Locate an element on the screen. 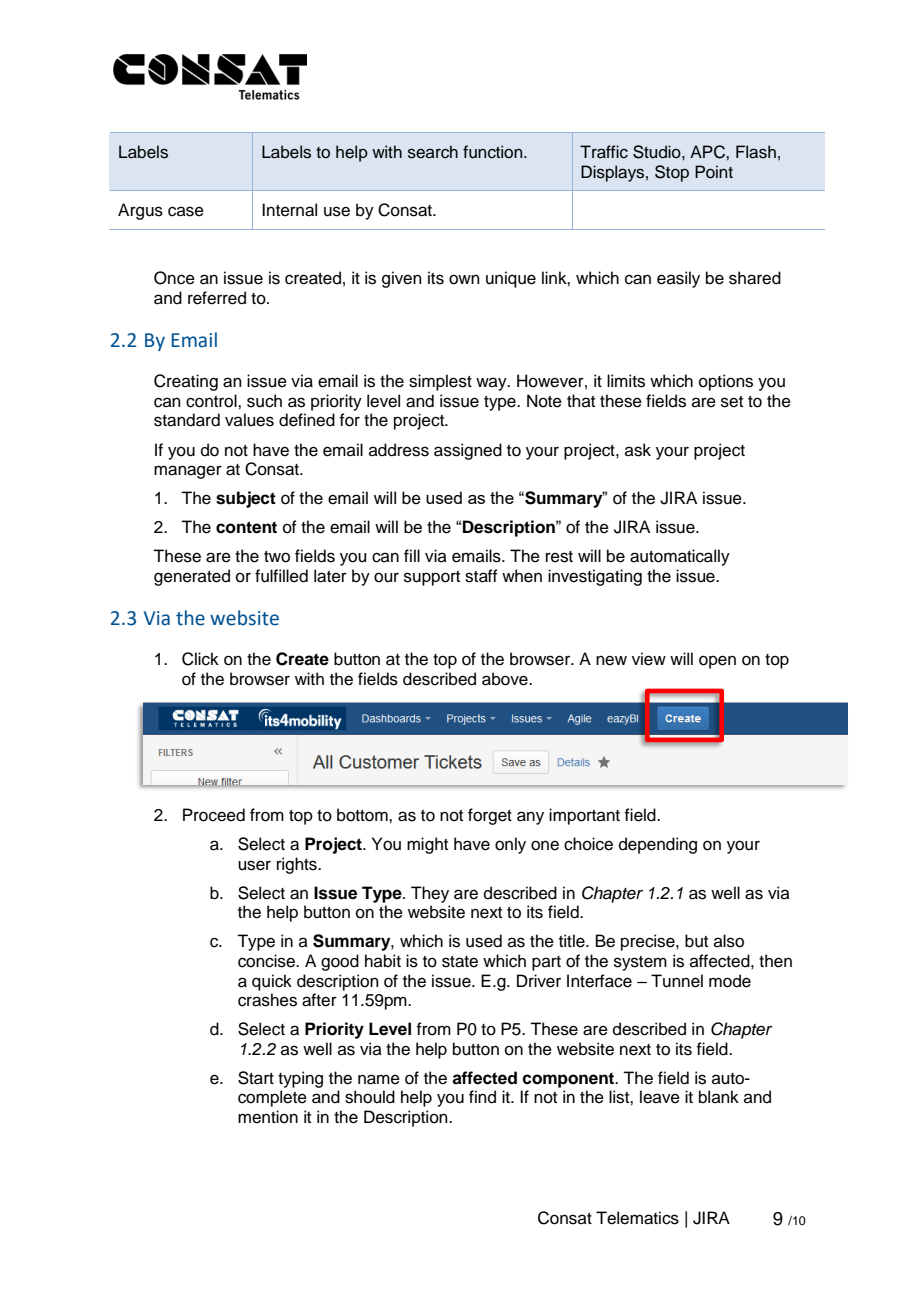  search is located at coordinates (433, 152).
